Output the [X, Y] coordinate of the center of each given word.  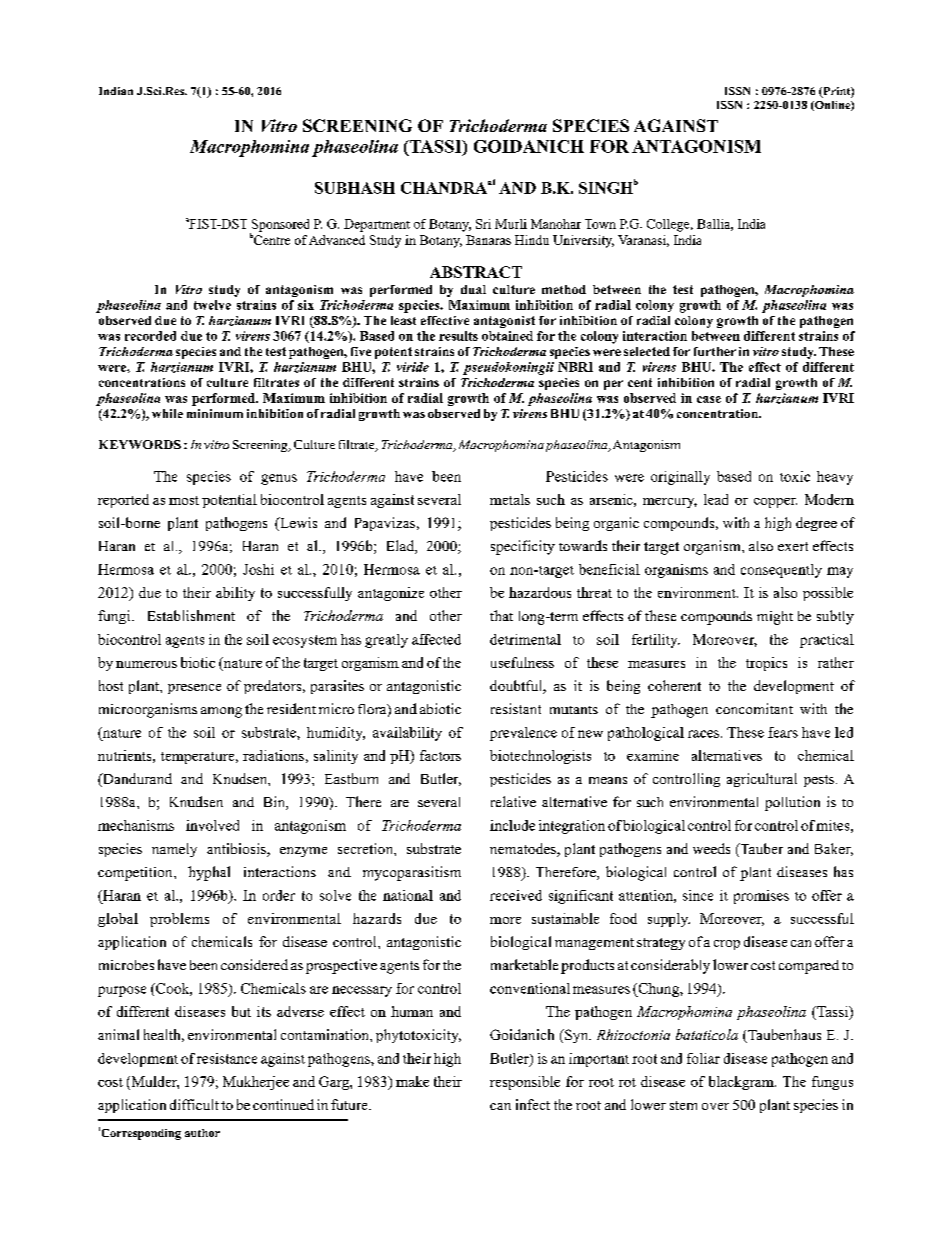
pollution [792, 803]
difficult [194, 1104]
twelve [212, 305]
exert [793, 546]
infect [533, 1104]
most [184, 500]
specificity [523, 547]
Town [600, 224]
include [512, 825]
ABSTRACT [476, 272]
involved [212, 825]
